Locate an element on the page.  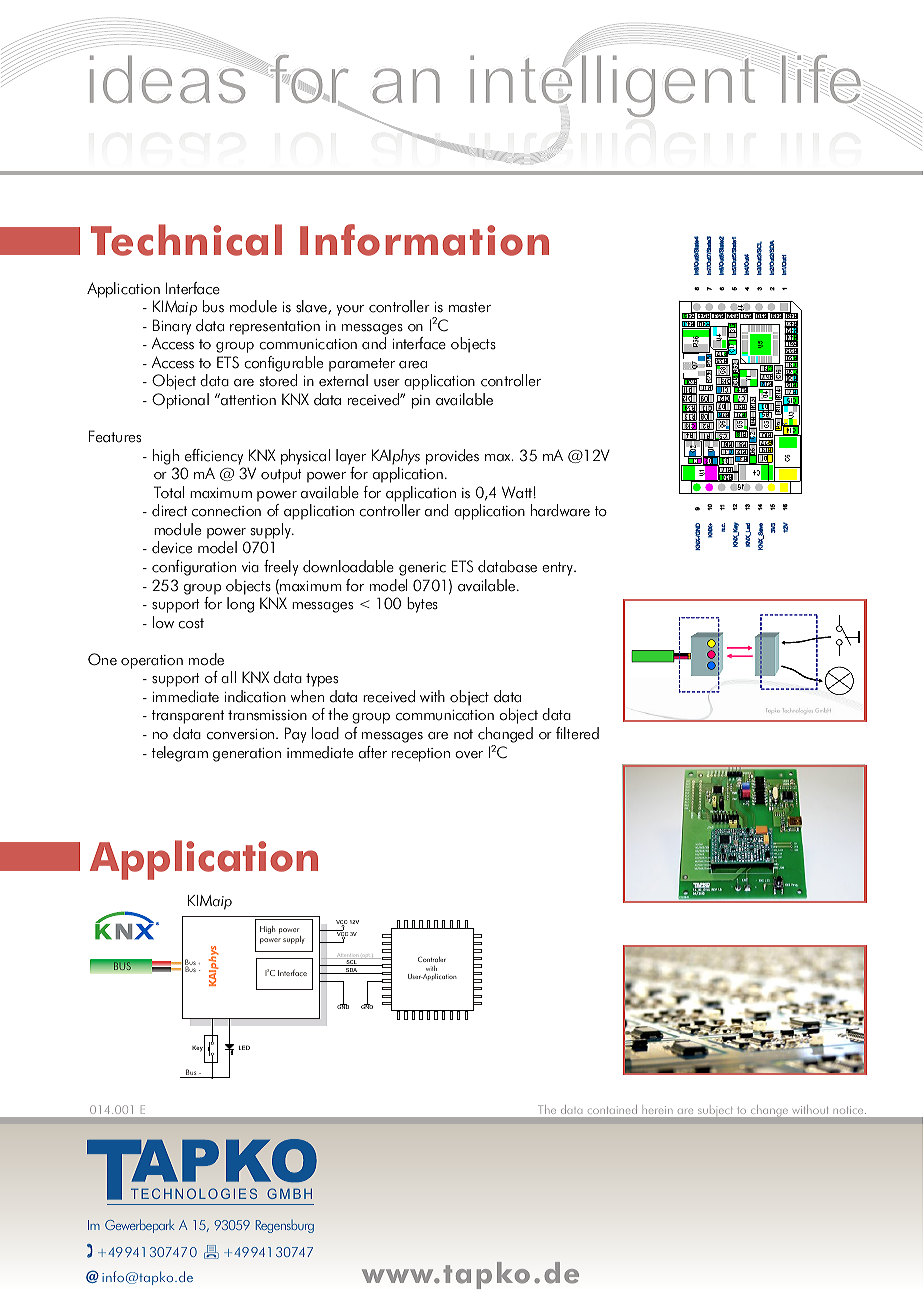
bytes is located at coordinates (422, 605).
